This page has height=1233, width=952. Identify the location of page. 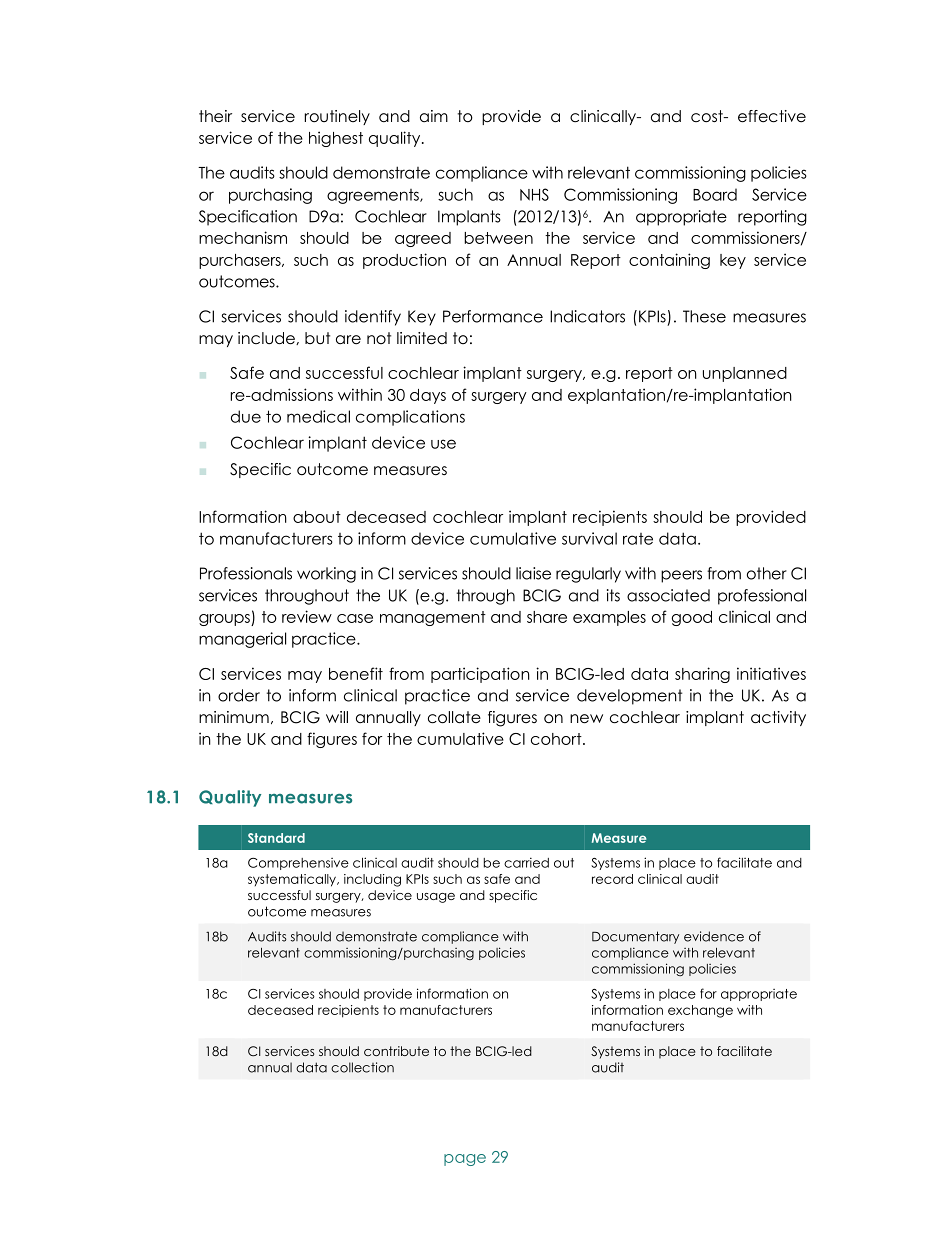
(465, 1160).
